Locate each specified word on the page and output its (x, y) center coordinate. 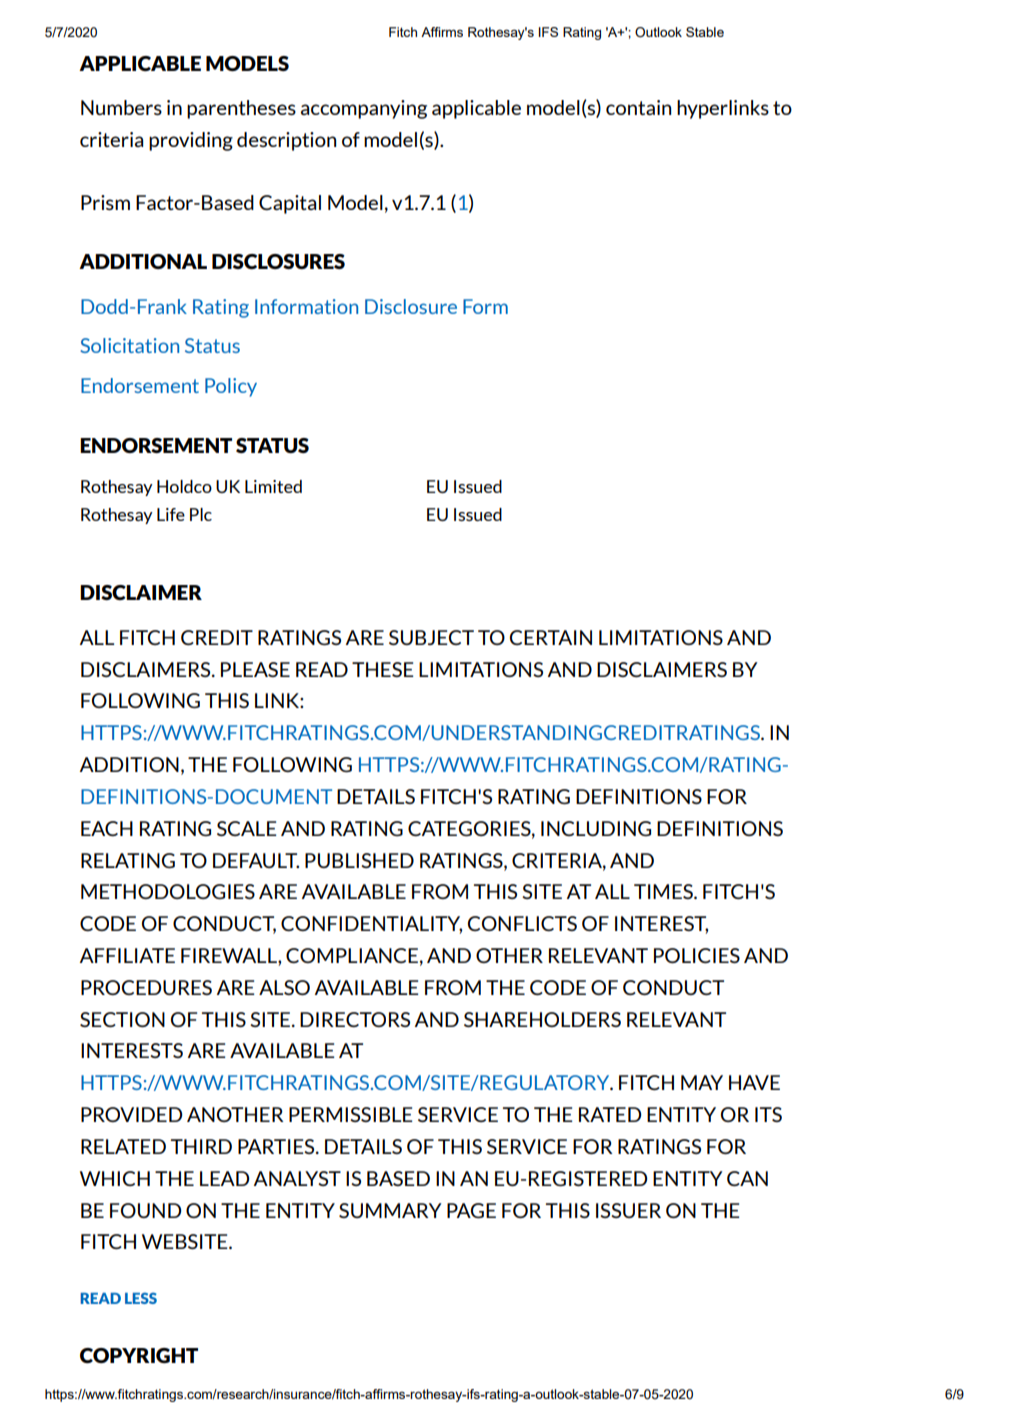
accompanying (364, 109)
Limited (273, 486)
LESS (141, 1298)
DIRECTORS (355, 1019)
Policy (231, 387)
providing (191, 141)
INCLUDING (596, 828)
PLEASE (255, 669)
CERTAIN (551, 637)
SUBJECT (431, 637)
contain (638, 107)
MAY (702, 1082)
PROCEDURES (146, 987)
